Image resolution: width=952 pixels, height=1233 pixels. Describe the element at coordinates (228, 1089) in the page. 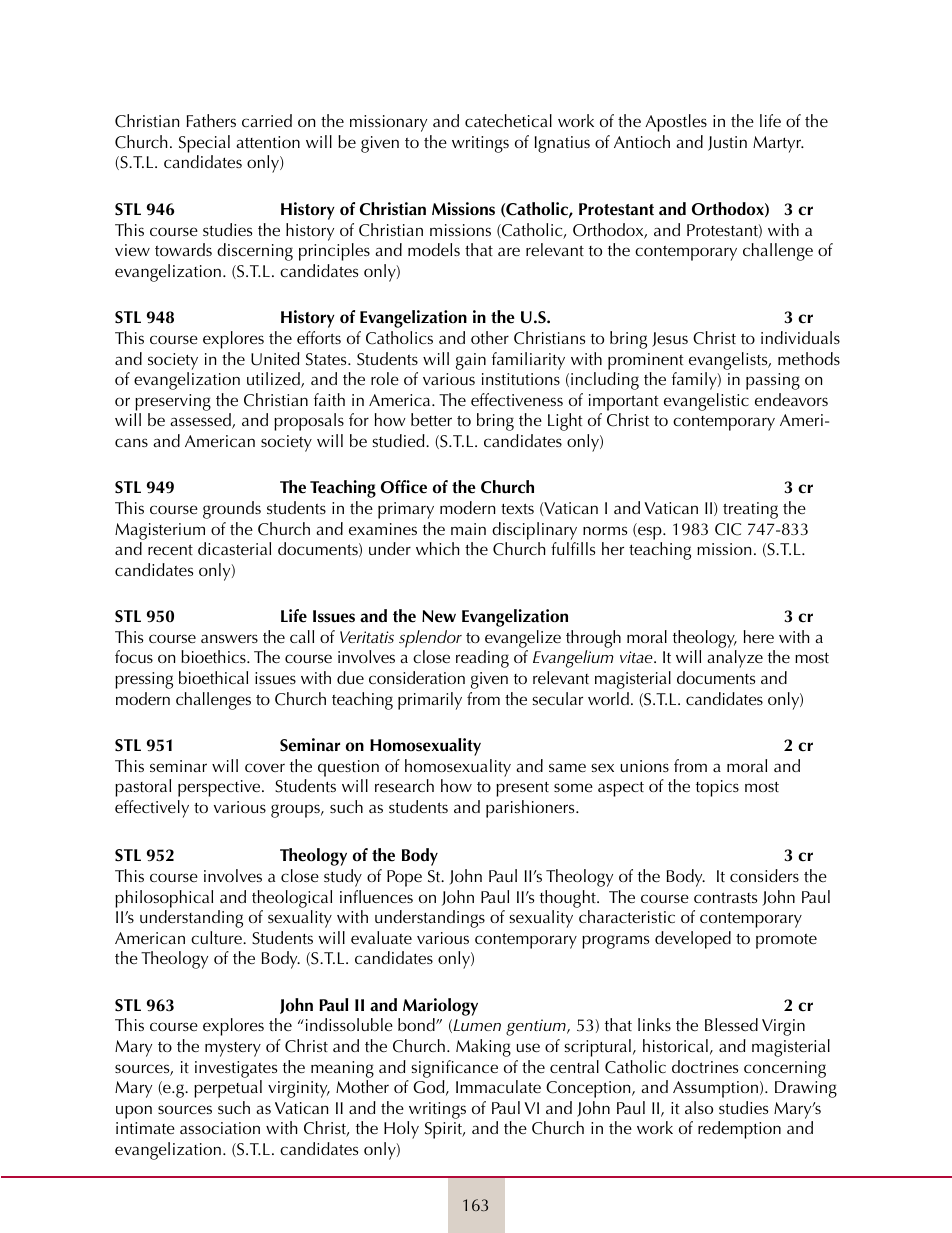

I see `perpetual` at that location.
